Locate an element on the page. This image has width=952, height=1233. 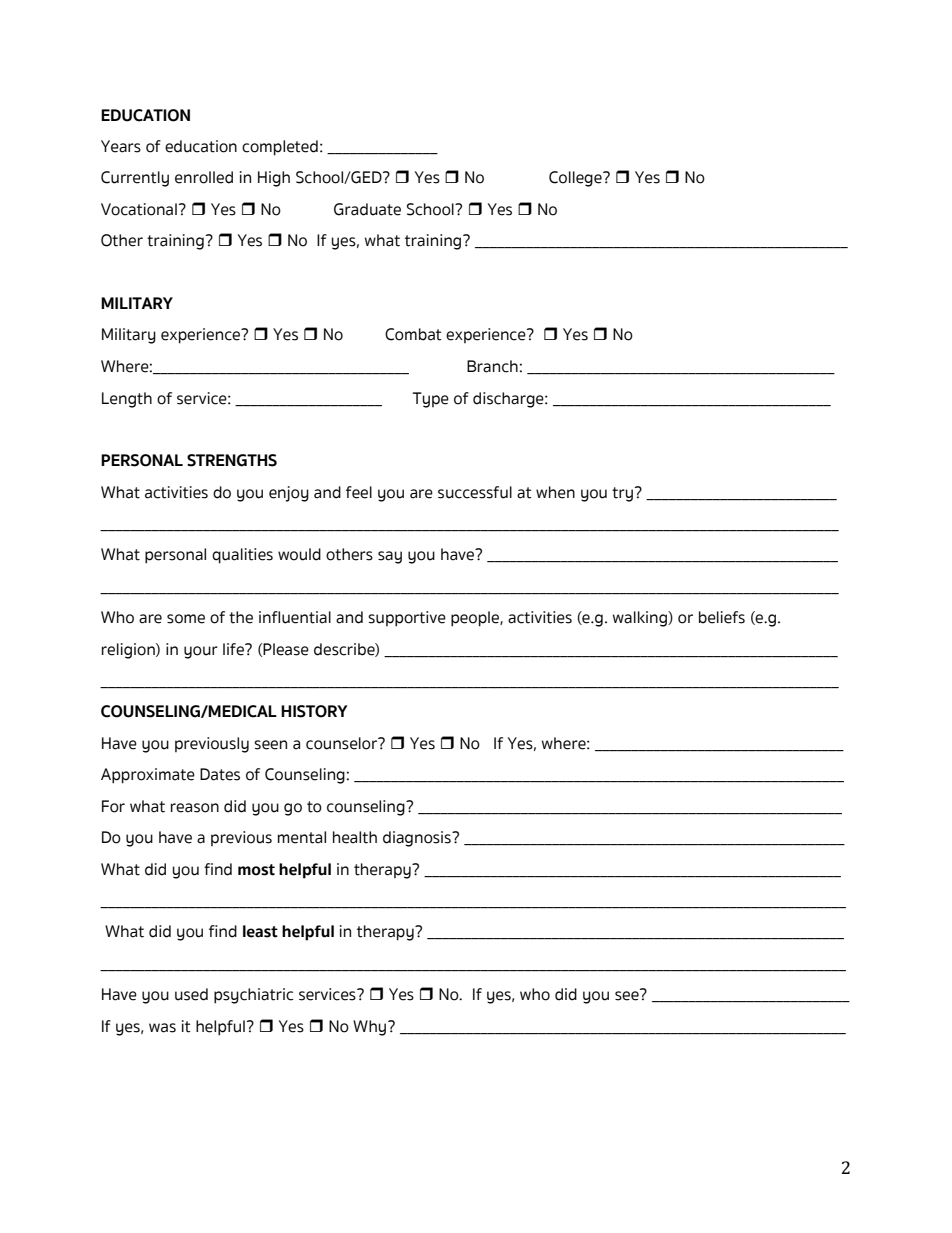
Dates is located at coordinates (220, 774).
